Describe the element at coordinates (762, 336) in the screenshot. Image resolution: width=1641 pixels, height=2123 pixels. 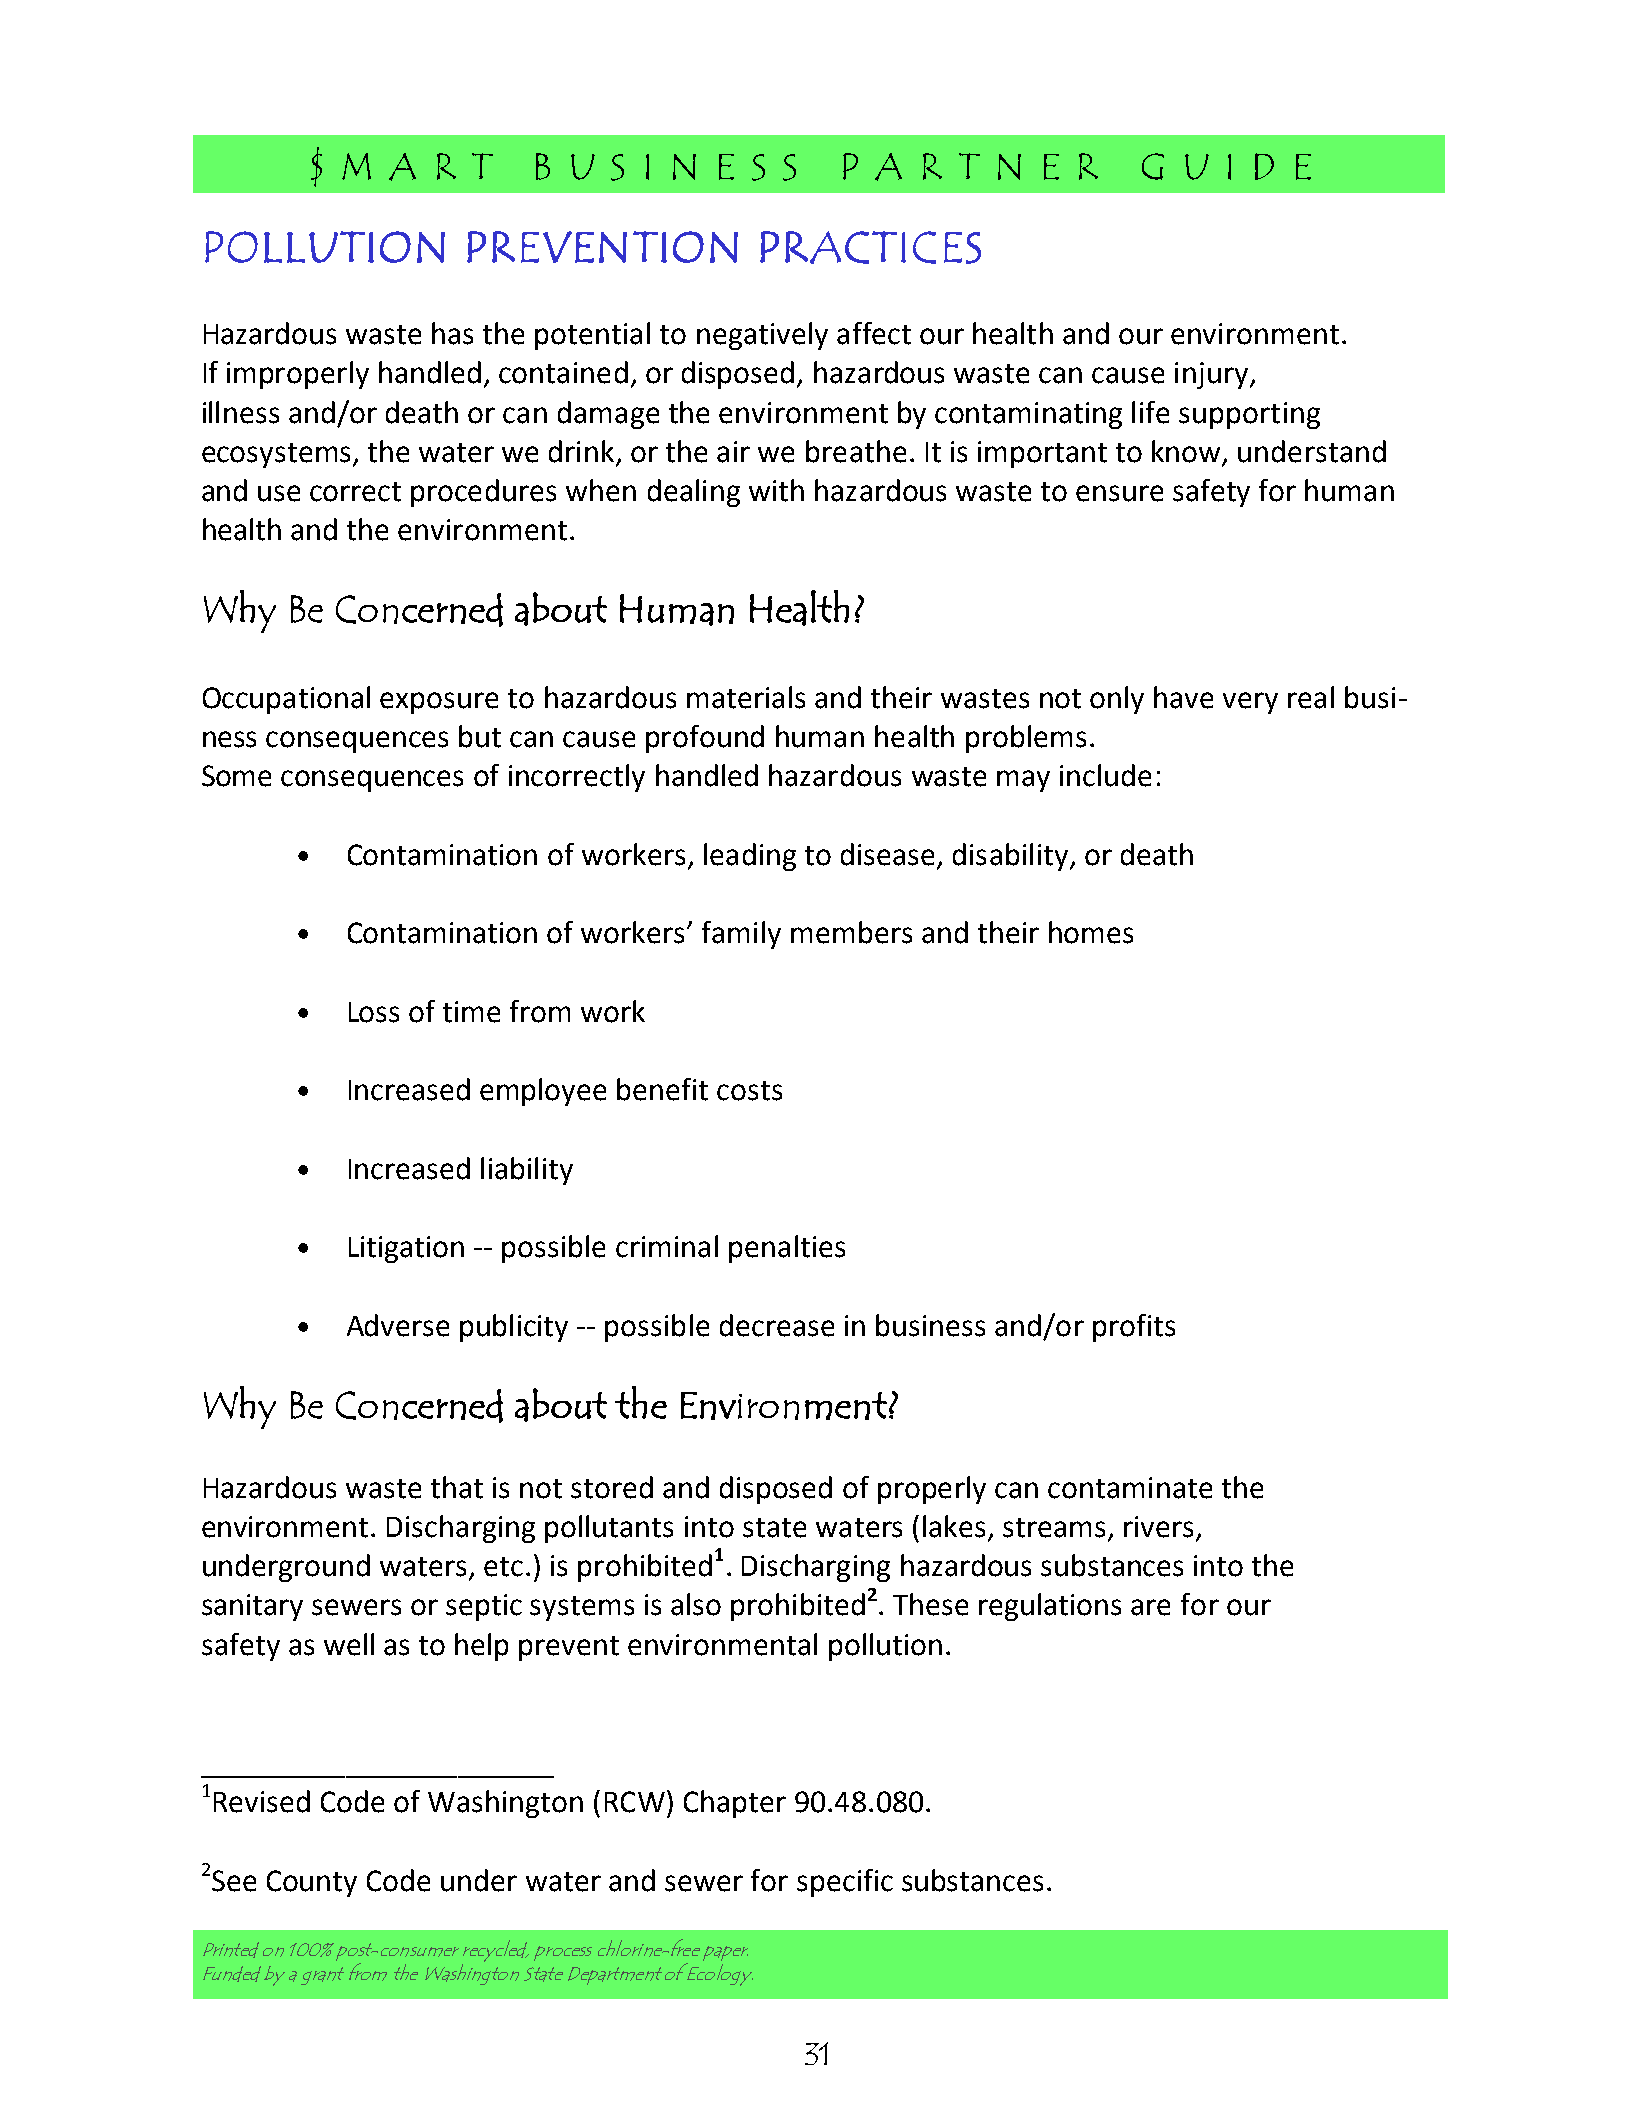
I see `negatively` at that location.
